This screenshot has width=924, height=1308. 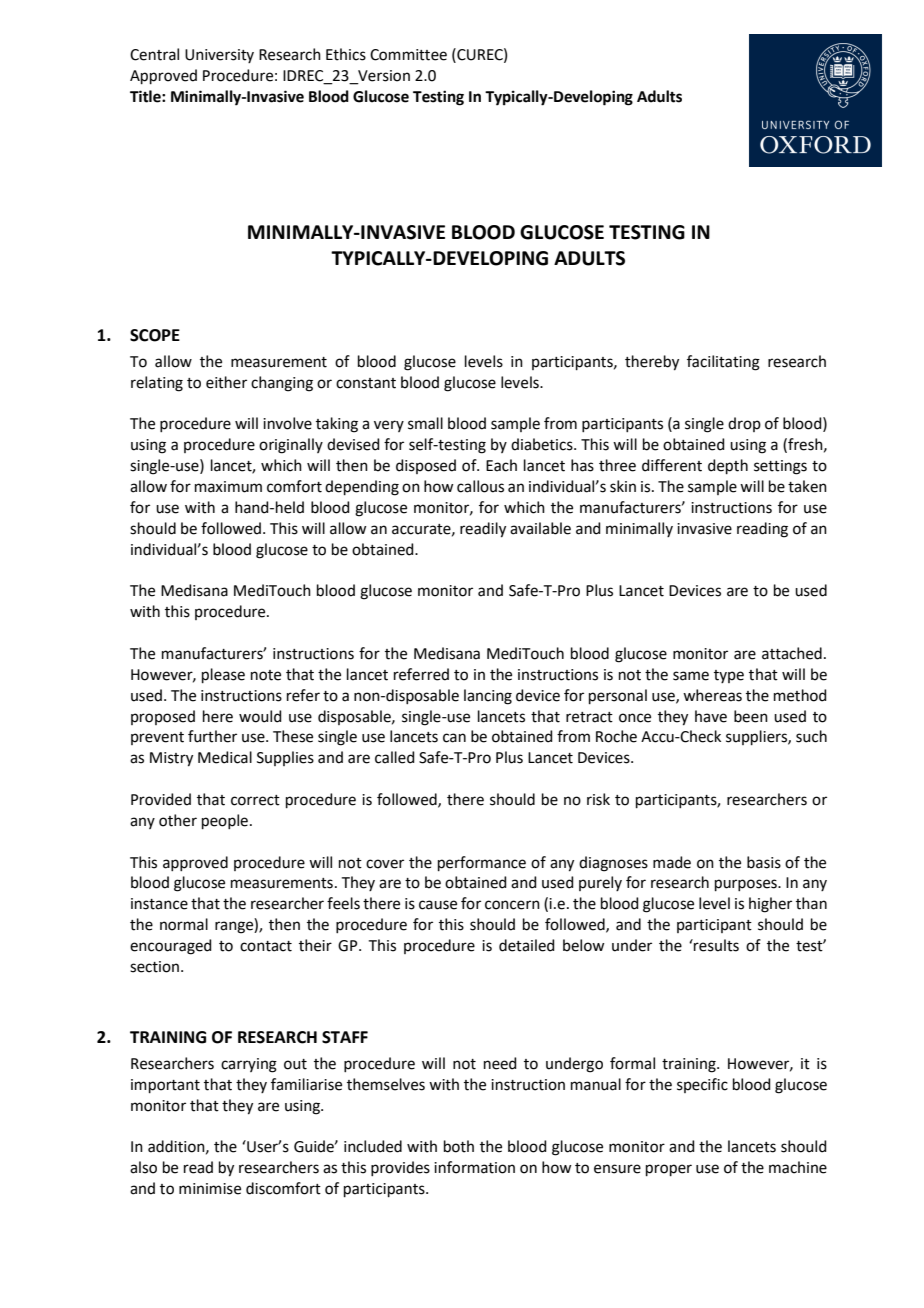 I want to click on lancing, so click(x=488, y=697).
